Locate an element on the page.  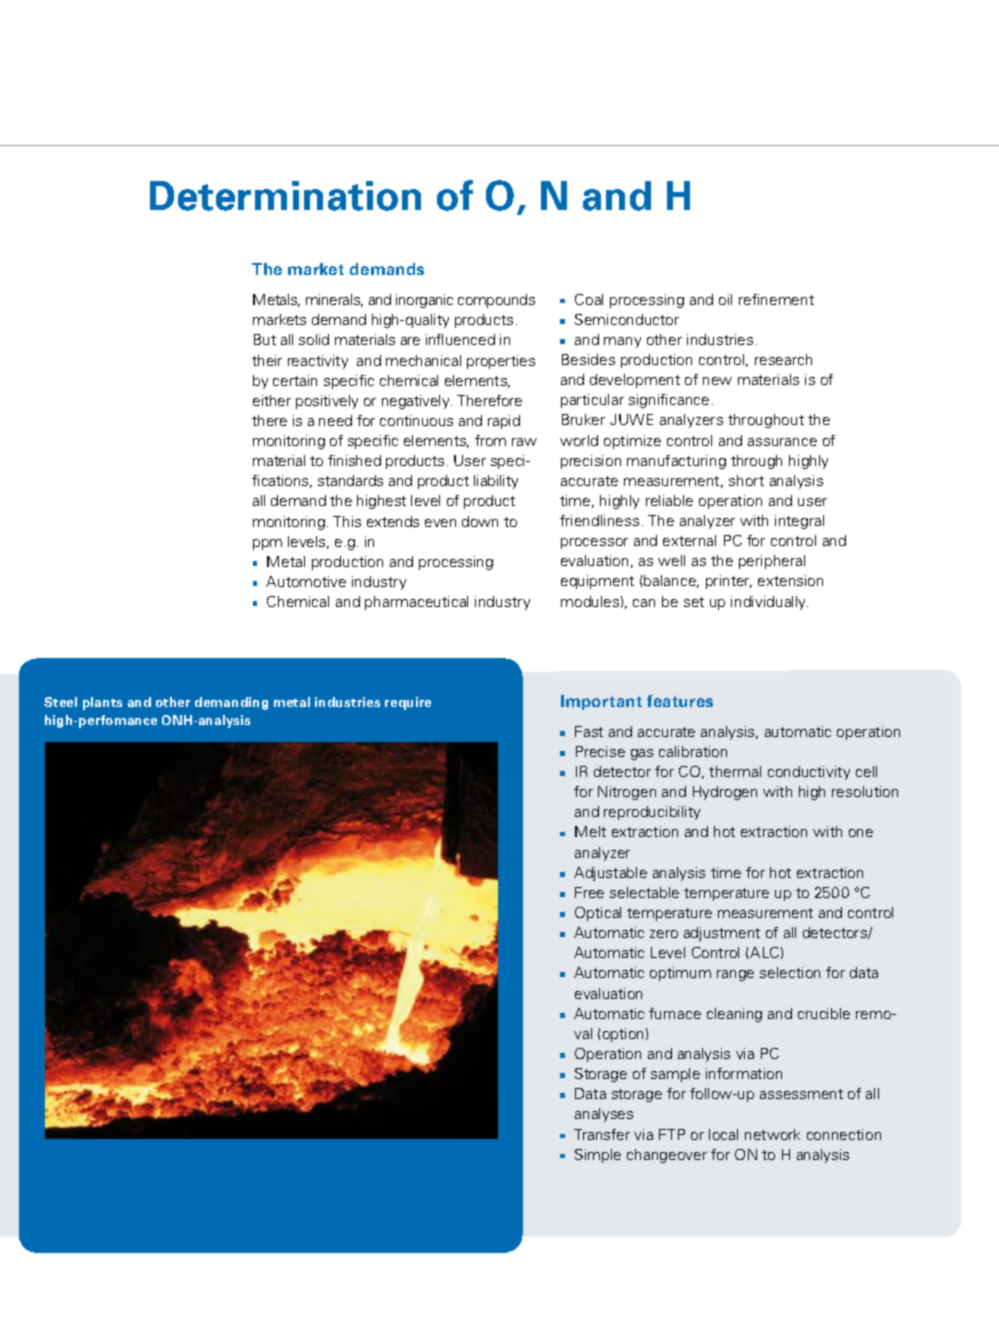
require is located at coordinates (408, 703).
